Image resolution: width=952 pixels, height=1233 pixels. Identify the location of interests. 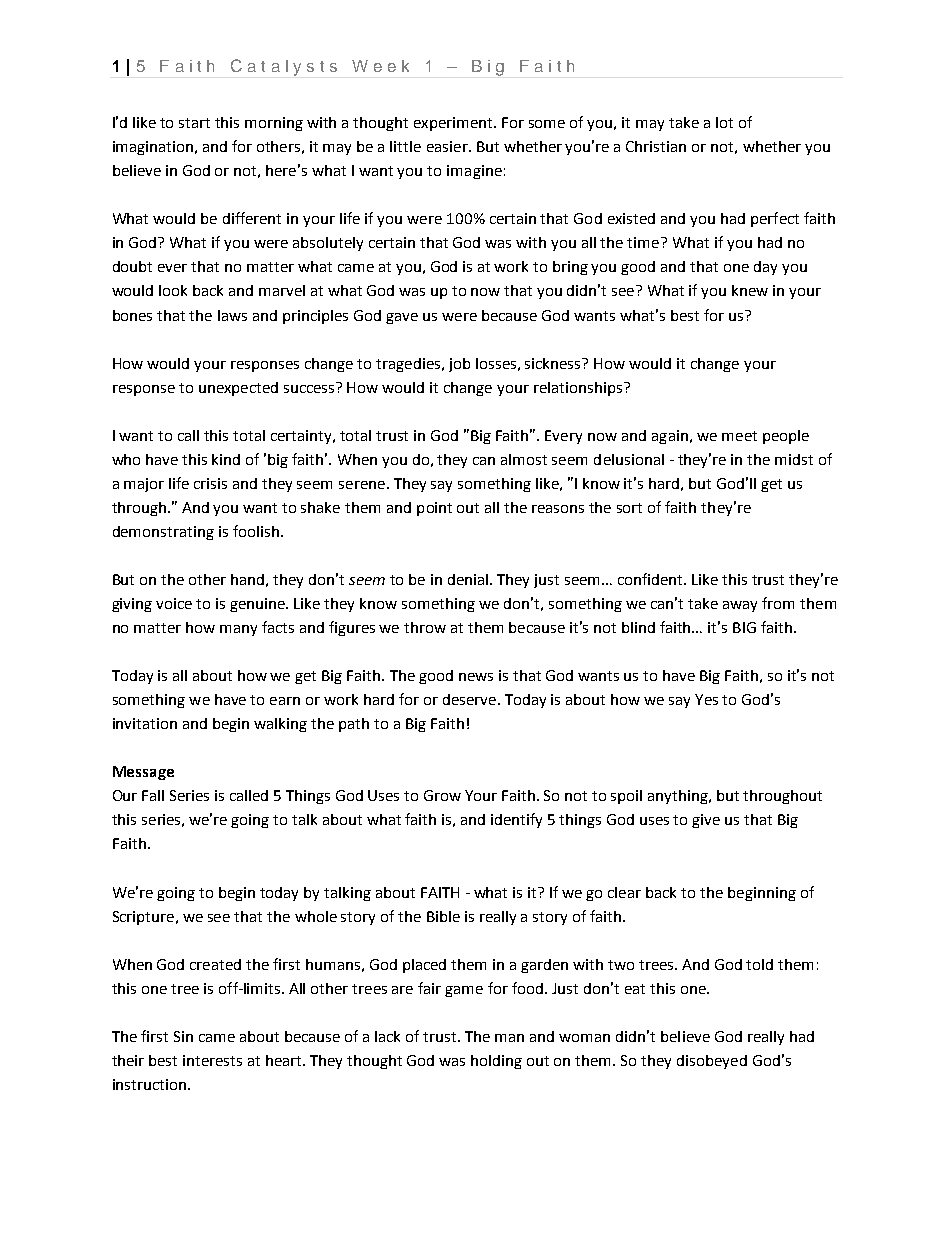
(212, 1060).
